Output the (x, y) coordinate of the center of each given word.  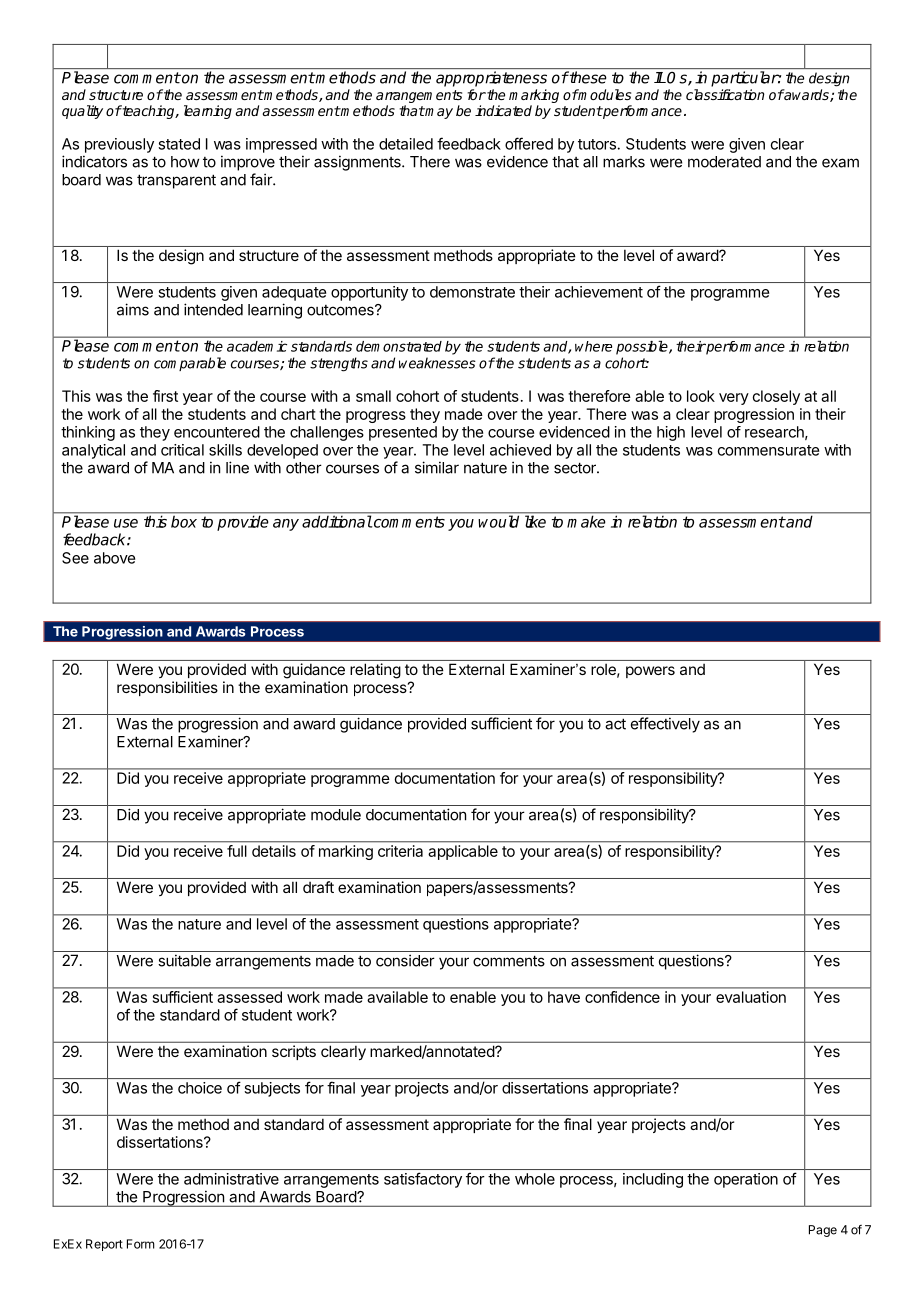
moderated (724, 162)
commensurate (768, 450)
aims (133, 309)
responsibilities (167, 688)
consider (405, 960)
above (114, 558)
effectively (665, 725)
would (499, 521)
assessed (250, 997)
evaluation (751, 997)
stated (179, 144)
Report (104, 1245)
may (438, 113)
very (734, 399)
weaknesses (437, 363)
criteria (400, 851)
